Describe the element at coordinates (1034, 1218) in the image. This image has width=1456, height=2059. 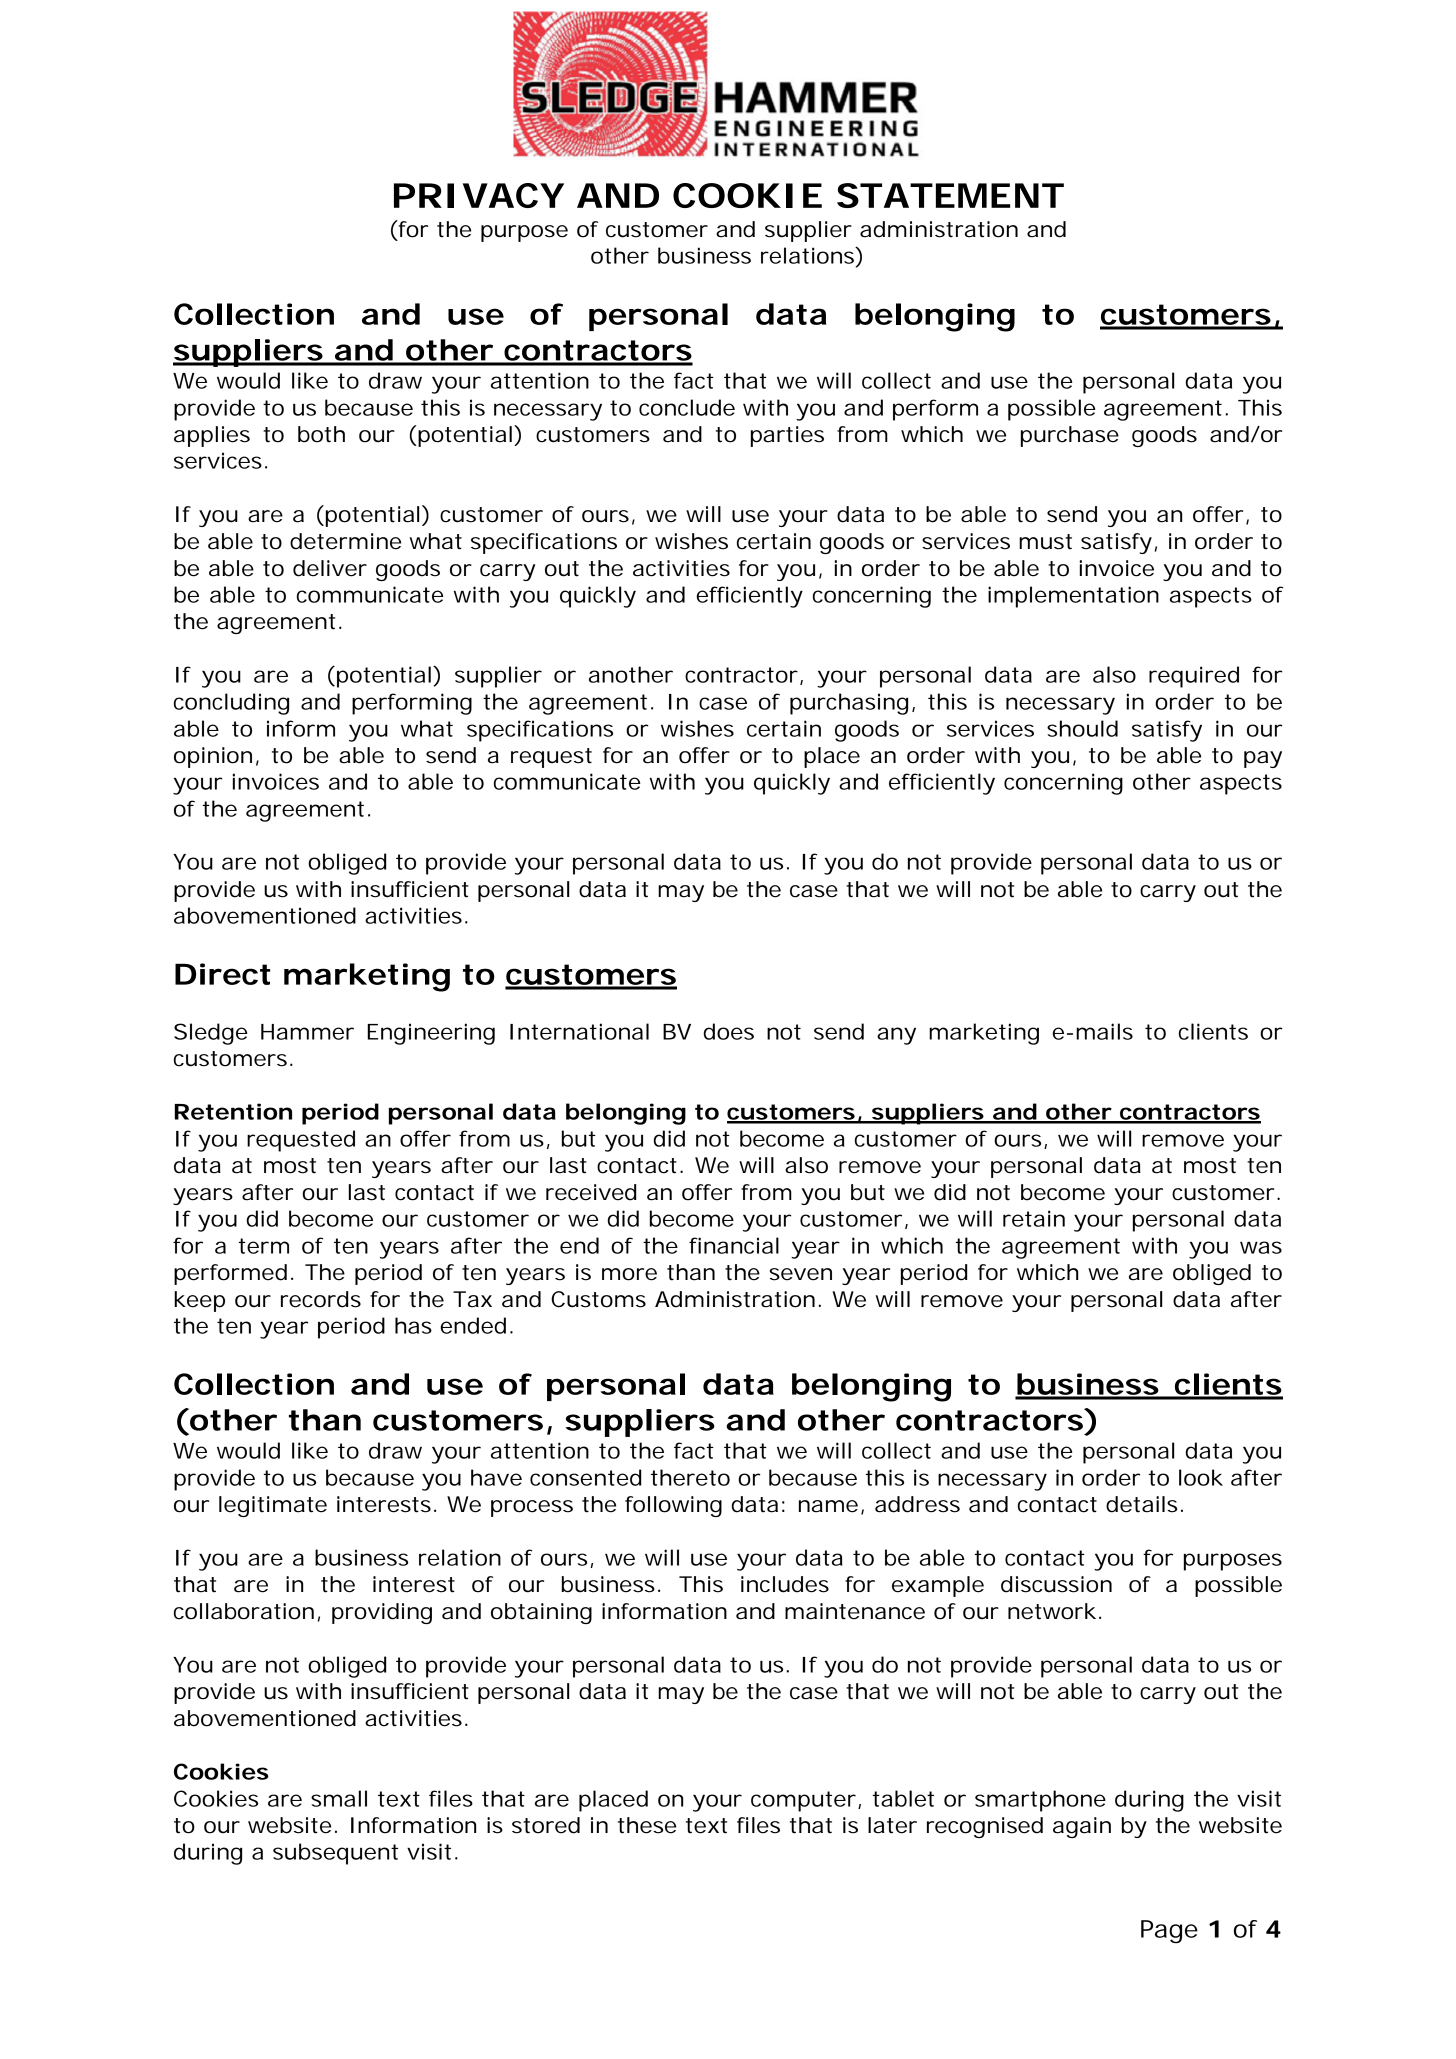
I see `retain` at that location.
